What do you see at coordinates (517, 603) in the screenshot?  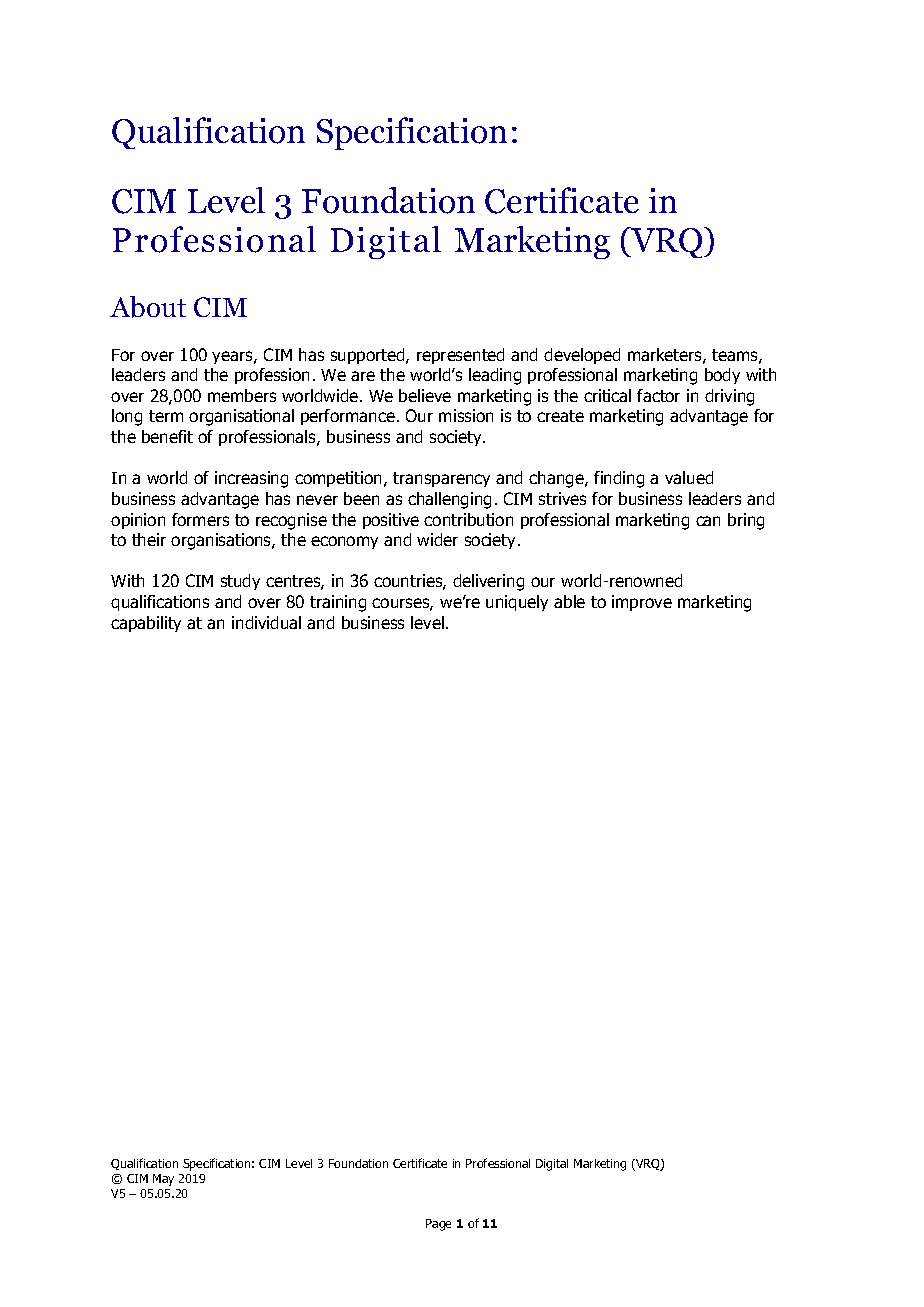 I see `uniquely` at bounding box center [517, 603].
